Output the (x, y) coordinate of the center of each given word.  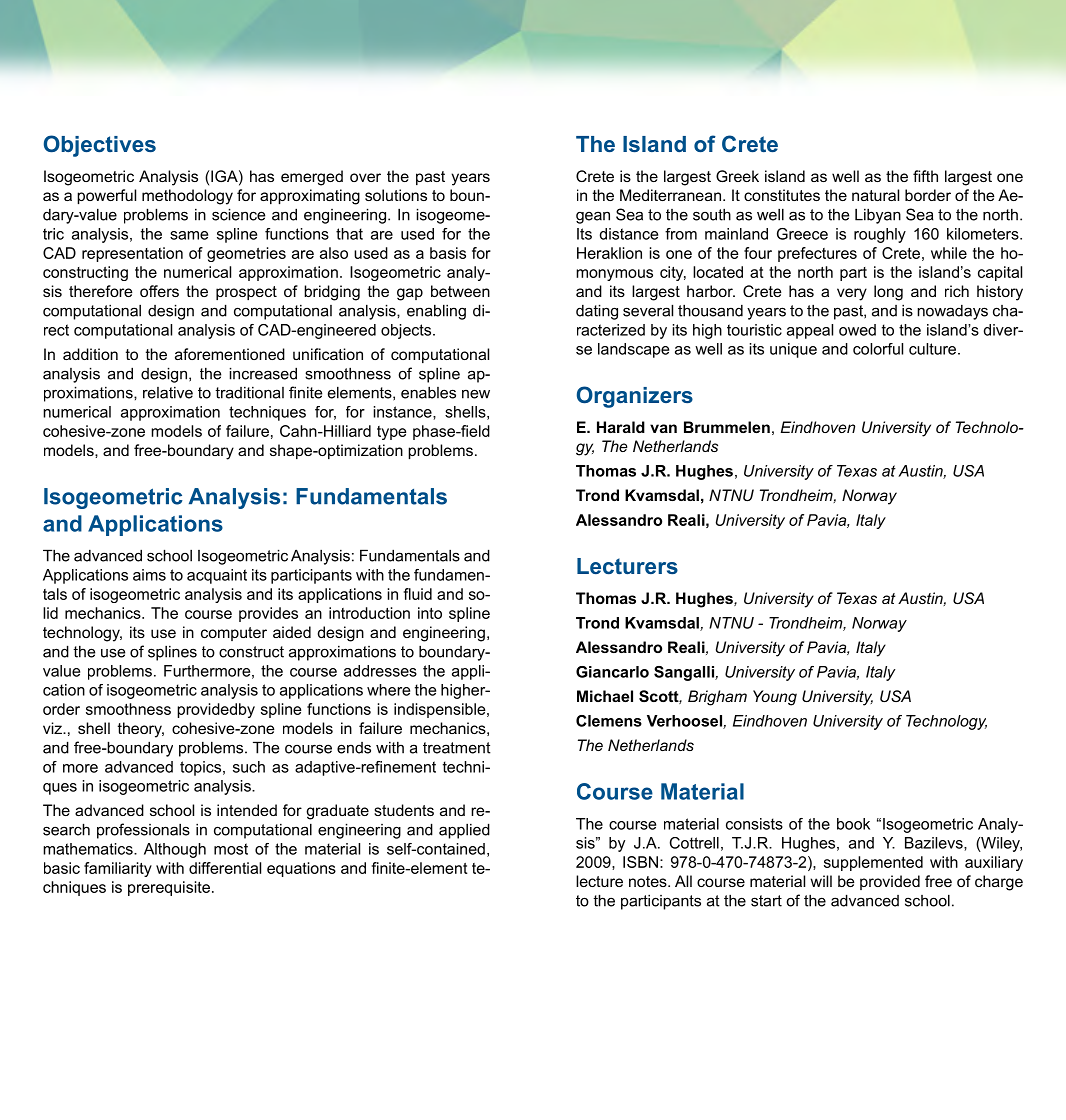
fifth (925, 176)
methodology (187, 197)
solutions (396, 195)
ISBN (640, 862)
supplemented (873, 863)
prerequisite (169, 888)
